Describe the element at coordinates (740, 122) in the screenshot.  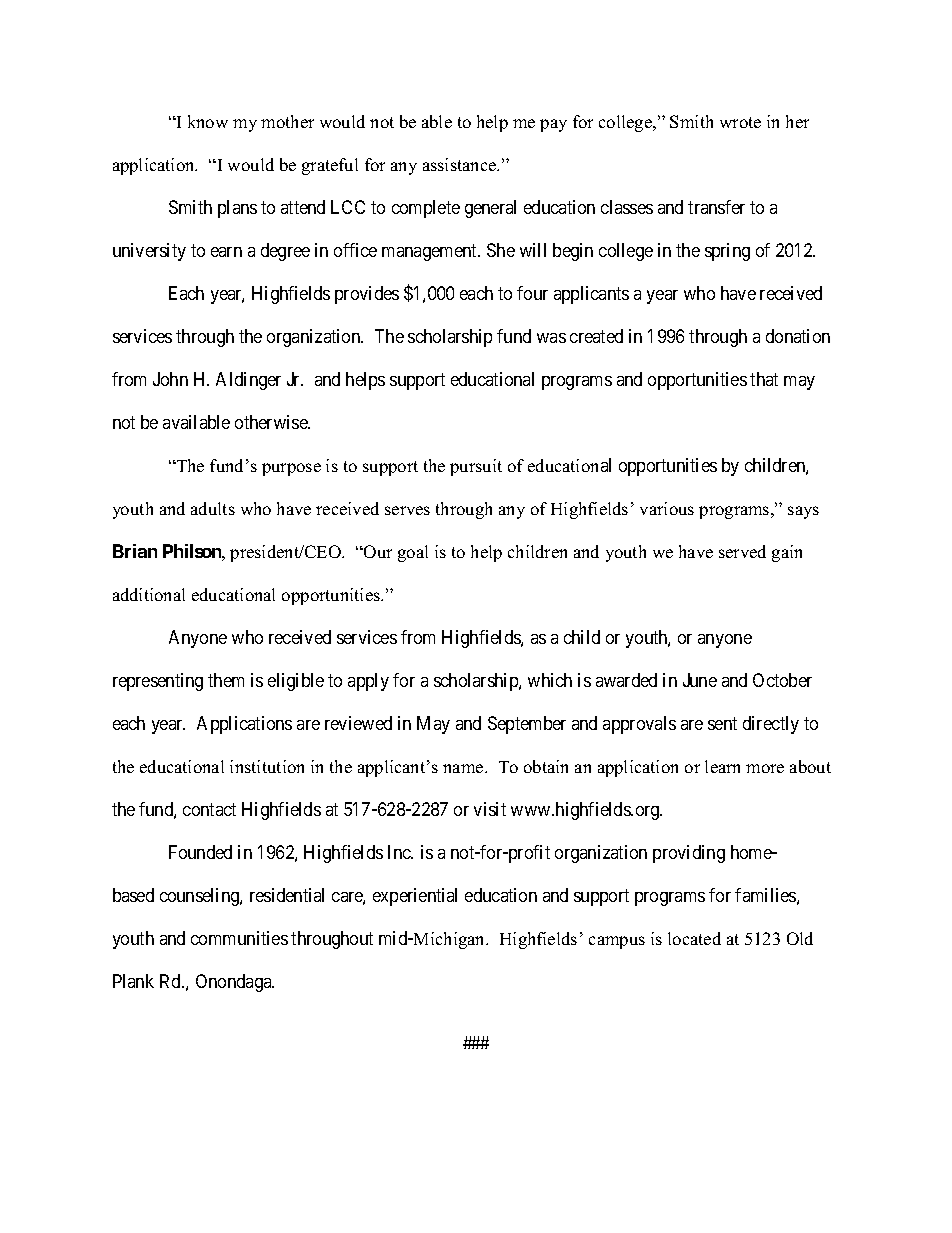
I see `wrote` at that location.
